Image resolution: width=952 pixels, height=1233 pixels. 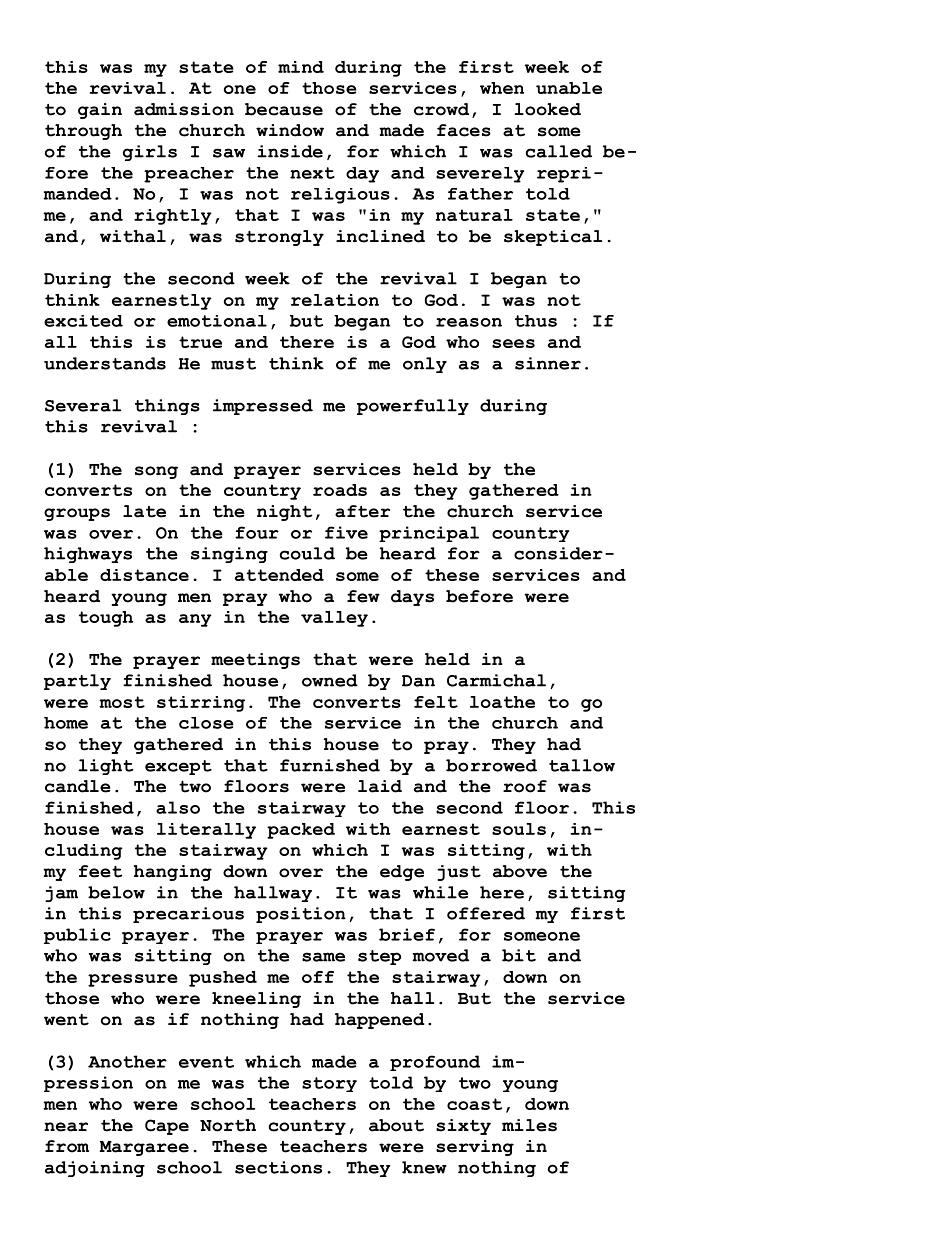 I want to click on gain, so click(x=100, y=111).
